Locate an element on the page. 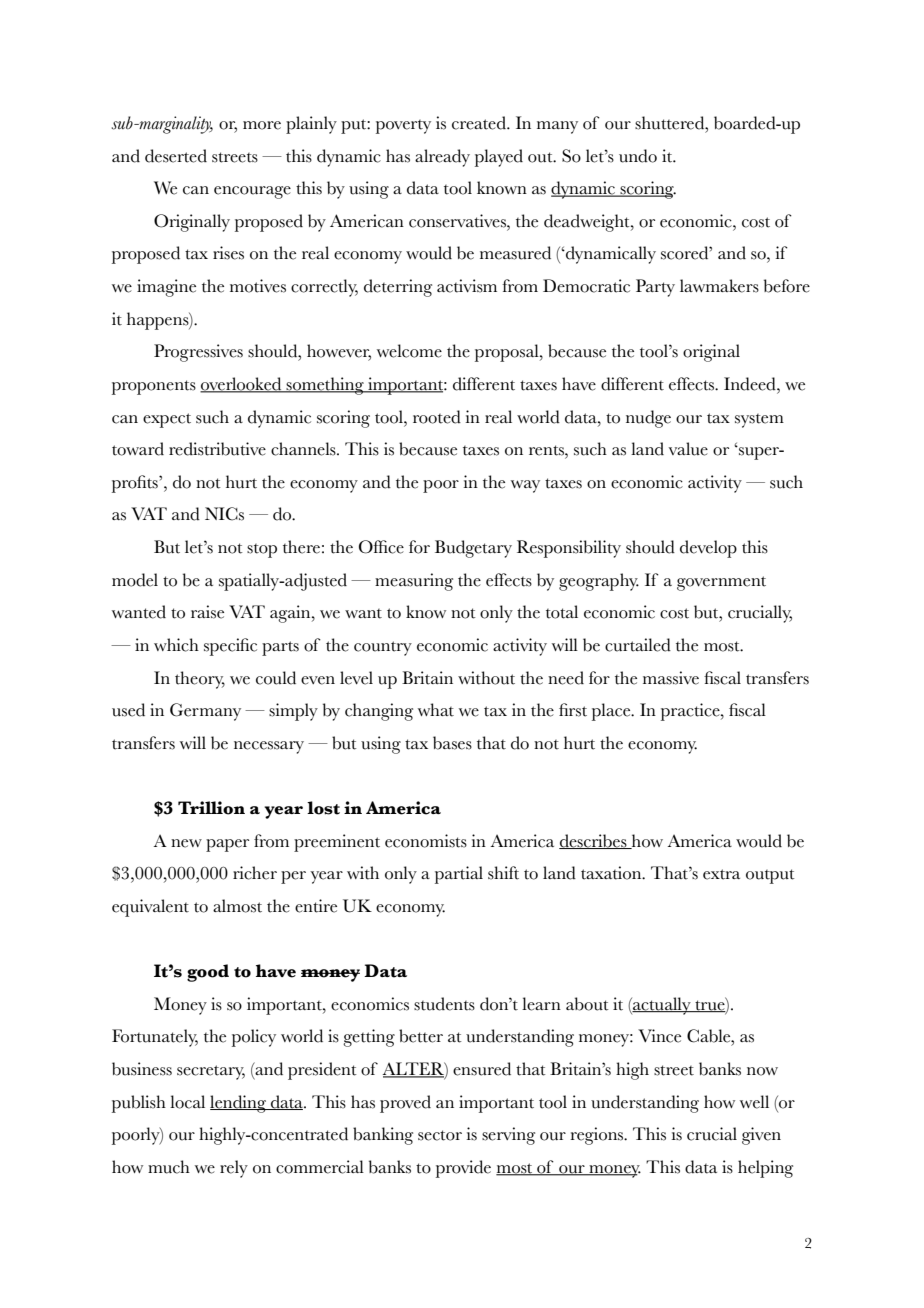 This document has height=1308, width=924. partial is located at coordinates (459, 875).
